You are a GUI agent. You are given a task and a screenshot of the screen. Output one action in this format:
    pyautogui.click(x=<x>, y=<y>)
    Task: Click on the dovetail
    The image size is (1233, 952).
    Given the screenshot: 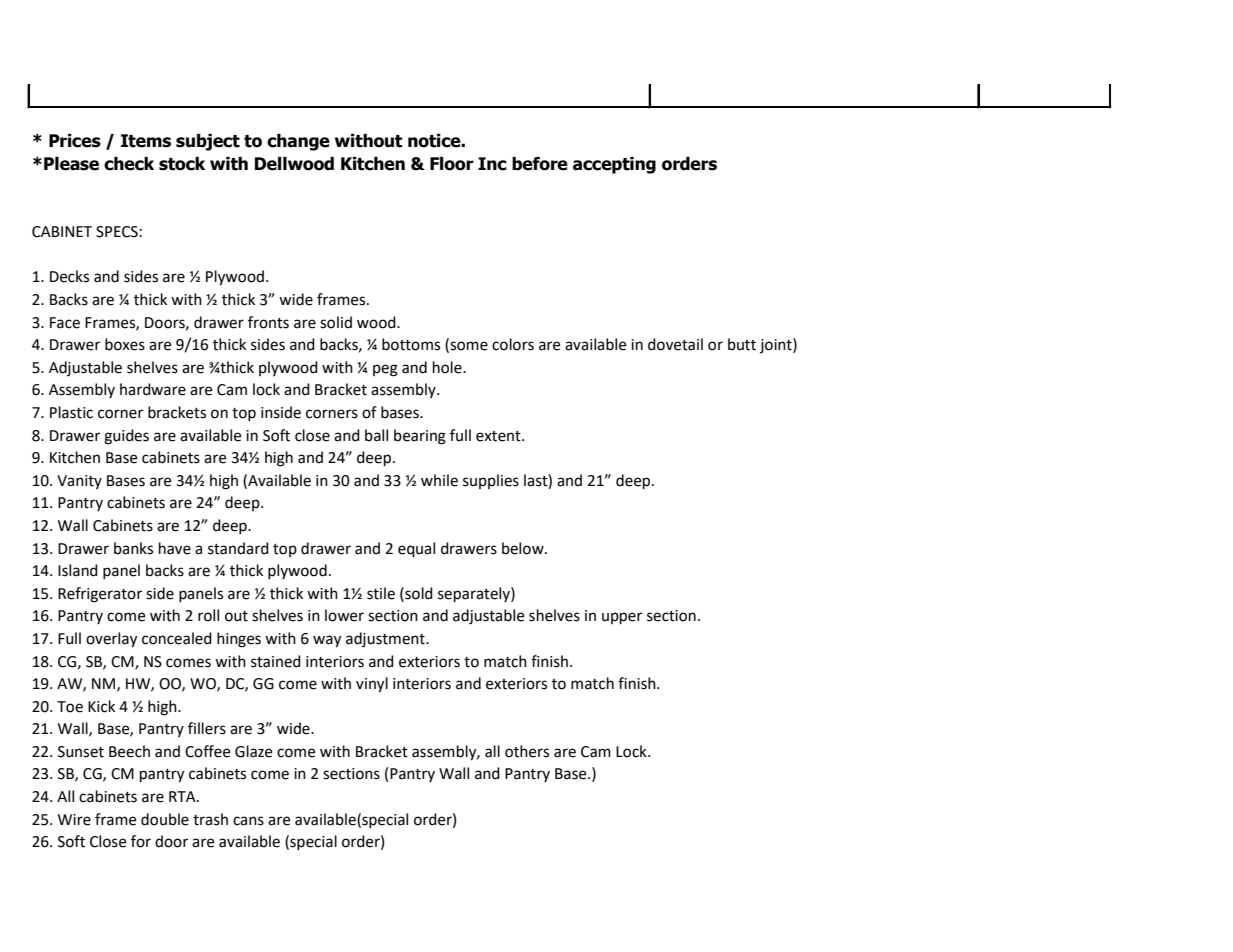 What is the action you would take?
    pyautogui.click(x=675, y=344)
